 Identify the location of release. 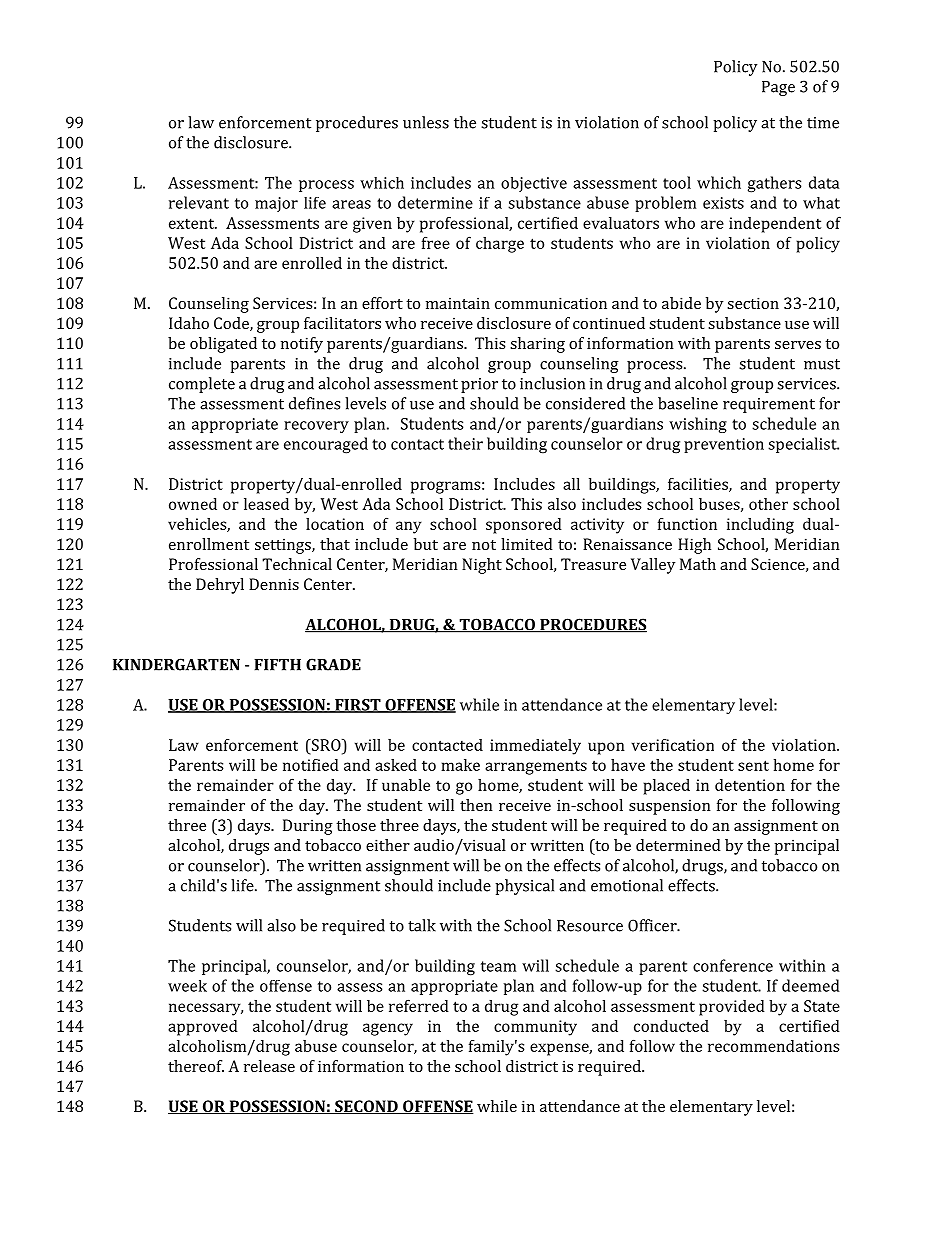
(269, 1066).
